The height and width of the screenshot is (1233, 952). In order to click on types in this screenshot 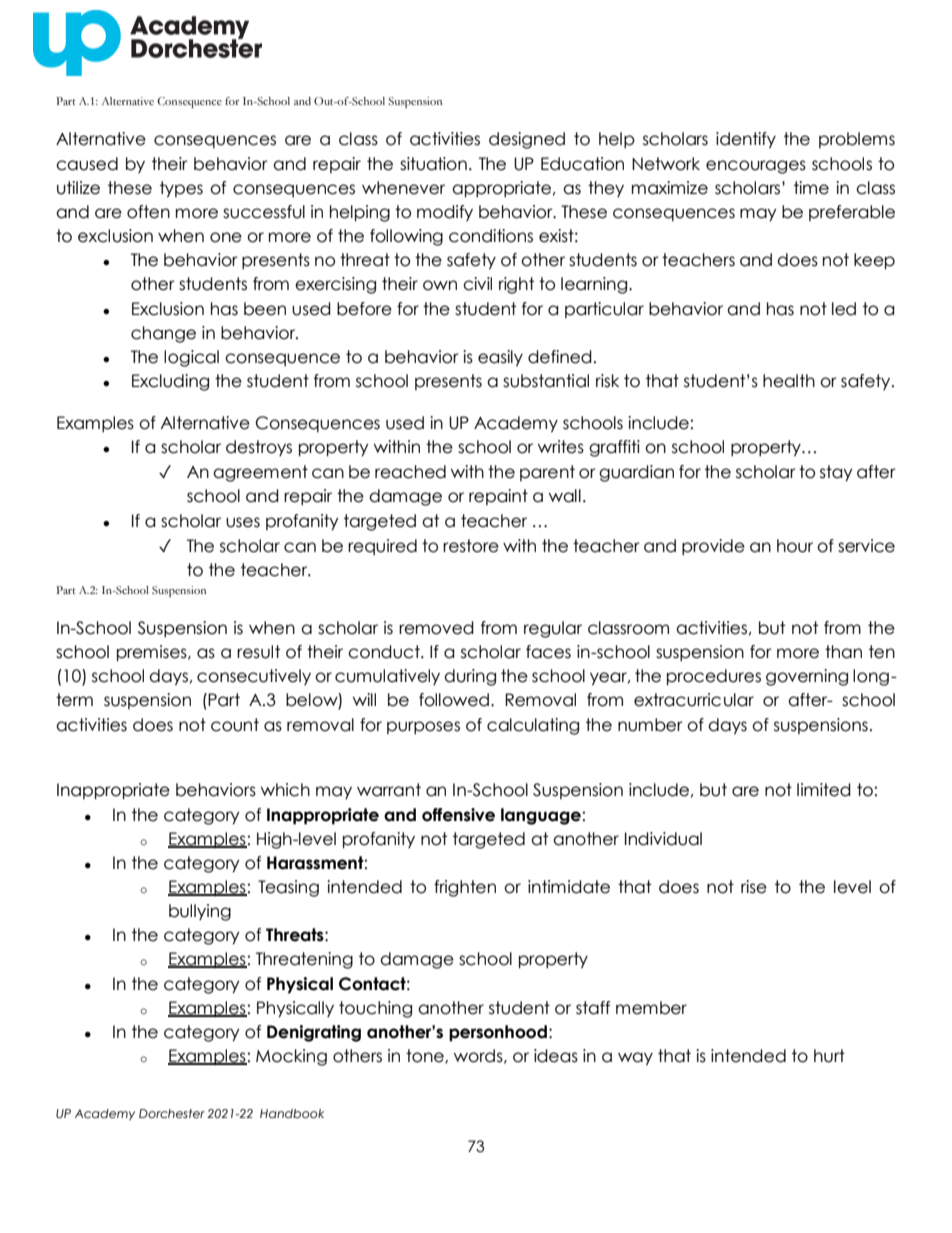, I will do `click(181, 189)`.
